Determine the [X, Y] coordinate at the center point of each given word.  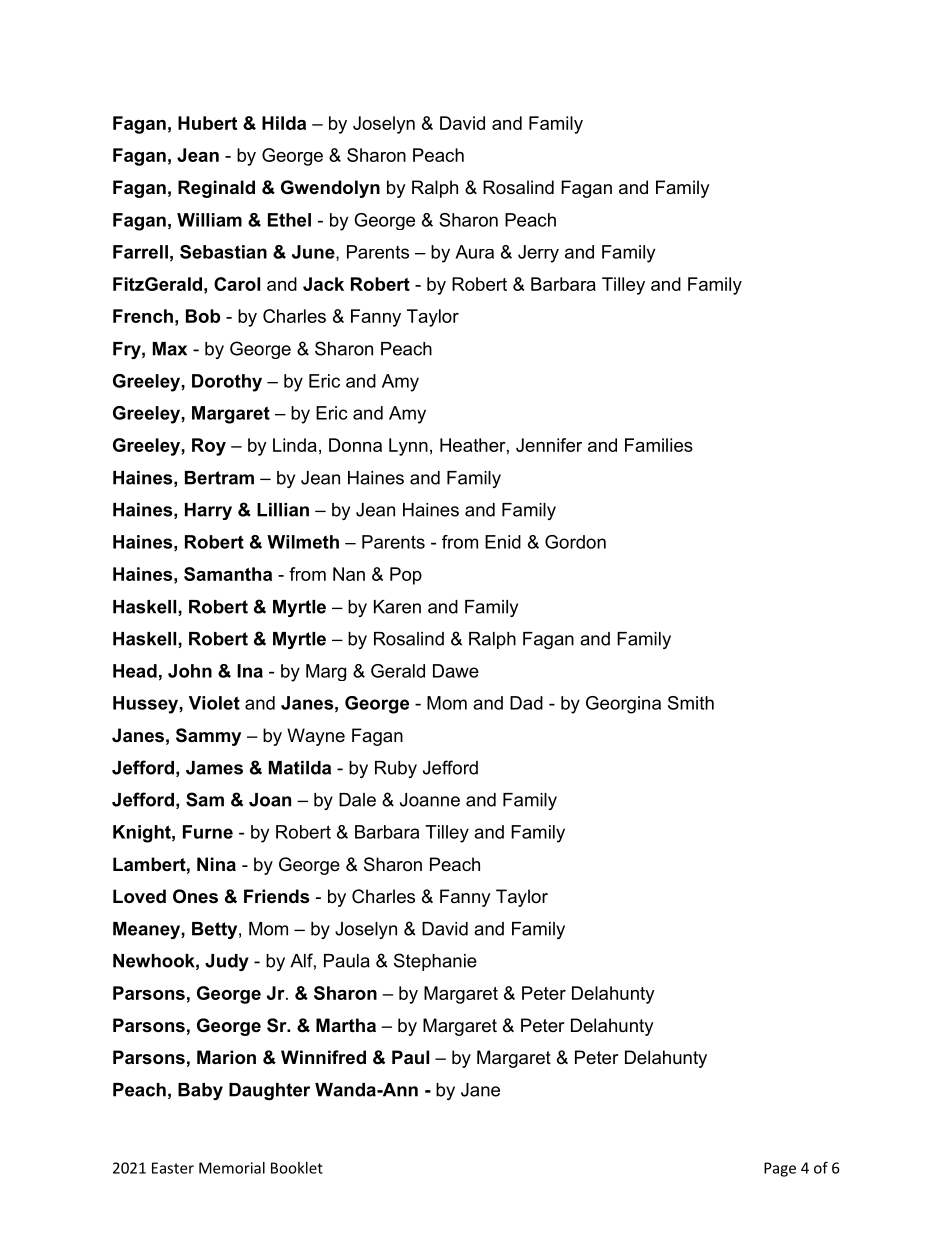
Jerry [538, 254]
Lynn [408, 447]
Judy [227, 962]
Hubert [207, 123]
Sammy [208, 737]
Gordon [575, 542]
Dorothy [227, 383]
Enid [503, 542]
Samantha [228, 574]
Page [780, 1169]
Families [659, 445]
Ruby [396, 769]
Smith [691, 703]
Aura [474, 252]
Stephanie [435, 962]
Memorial [232, 1168]
